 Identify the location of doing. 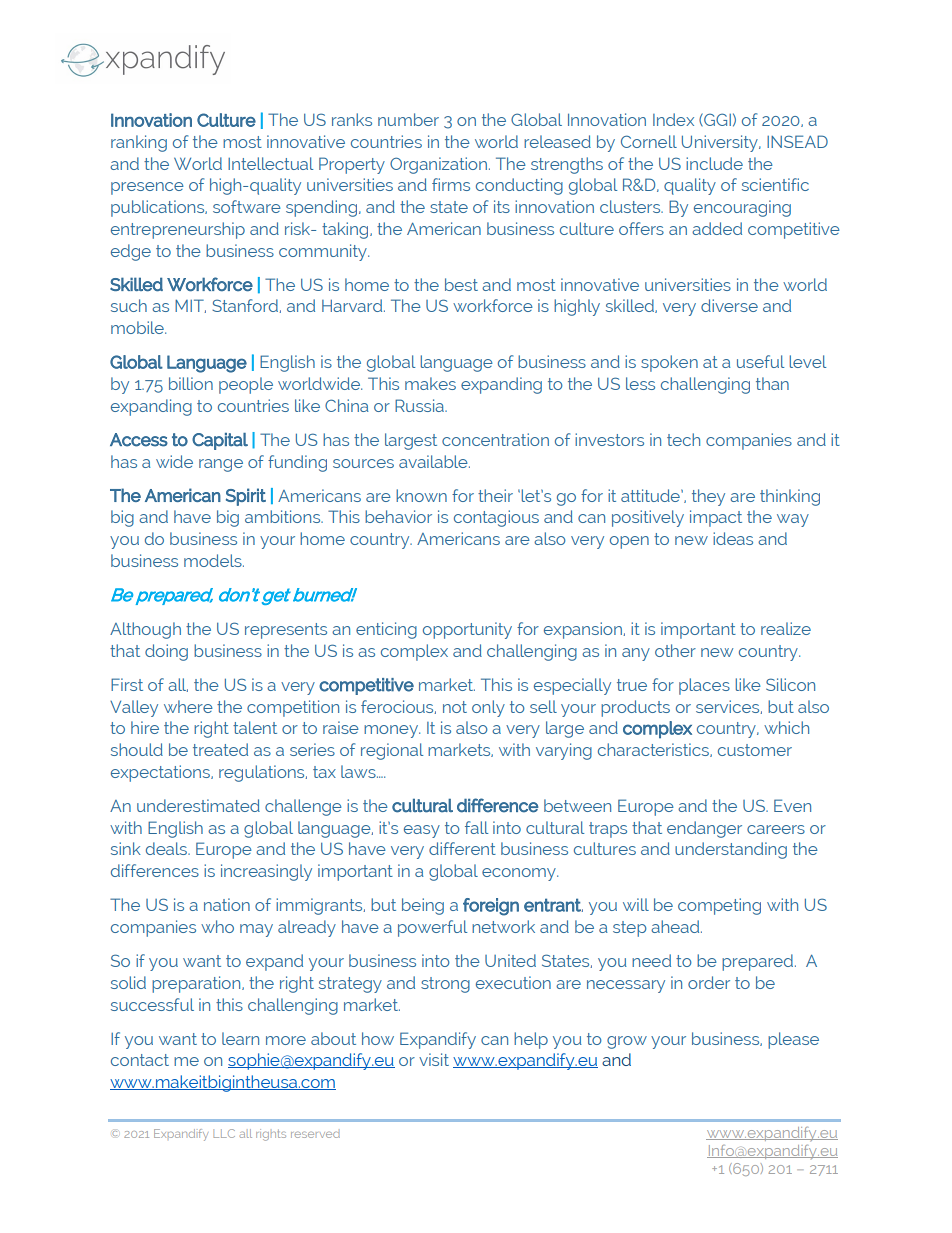
(166, 652).
